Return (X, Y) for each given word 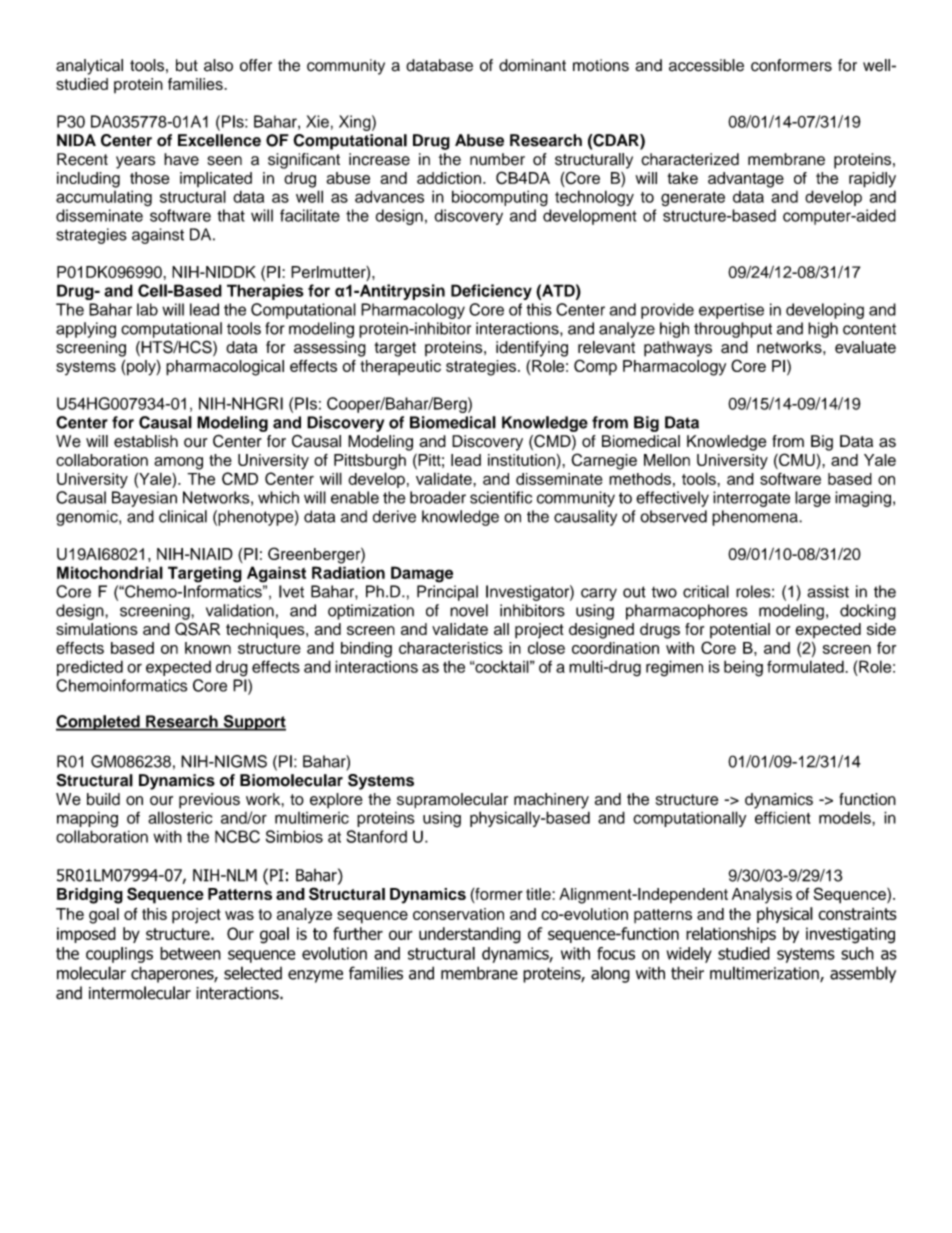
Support (253, 723)
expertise (731, 311)
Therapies (265, 292)
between (190, 953)
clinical (183, 516)
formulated (806, 666)
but (187, 65)
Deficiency (491, 292)
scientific (501, 497)
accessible (706, 65)
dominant (532, 65)
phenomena (756, 518)
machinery (551, 801)
